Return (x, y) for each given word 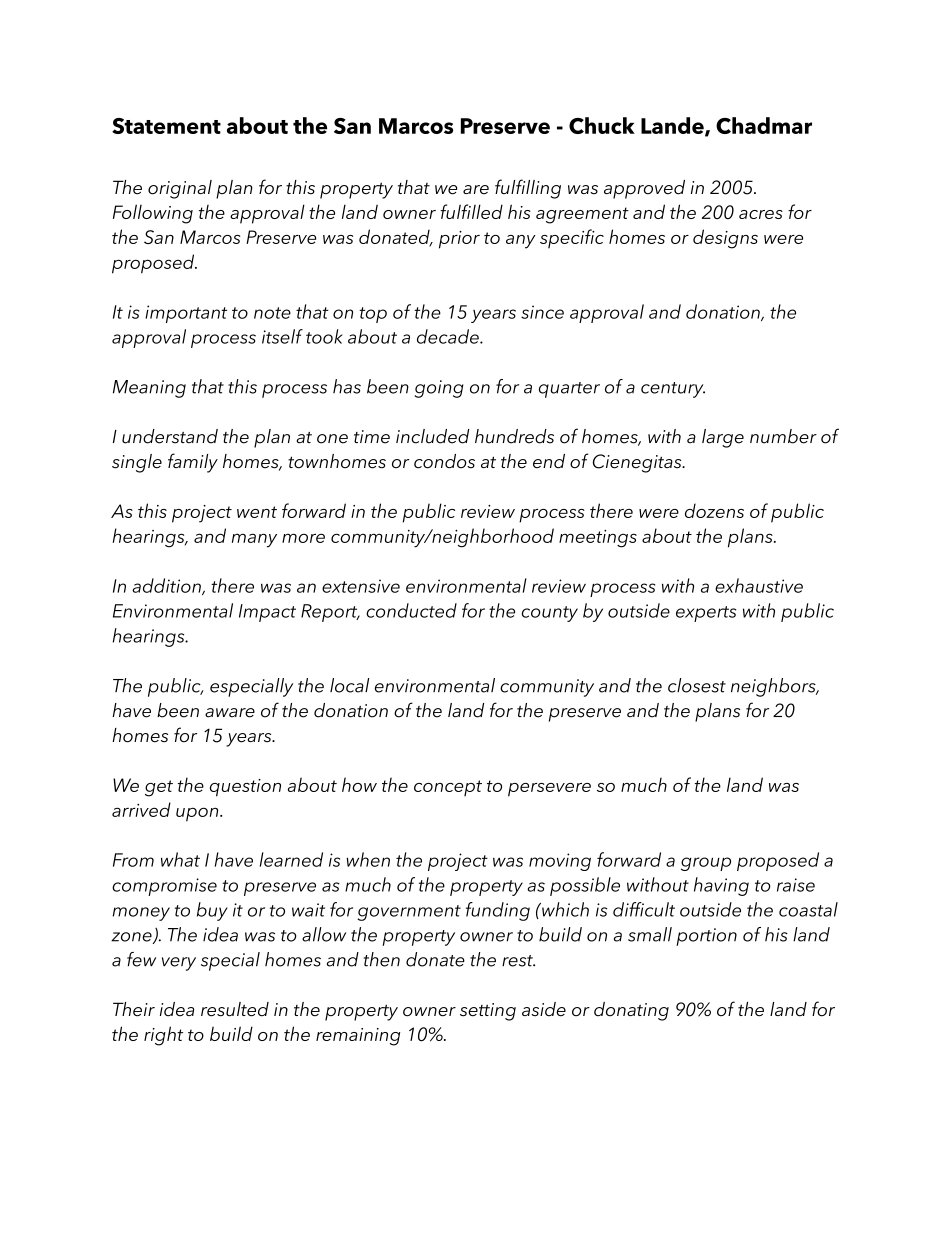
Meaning (149, 389)
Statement (166, 126)
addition (167, 586)
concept (448, 788)
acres (761, 214)
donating (631, 1011)
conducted (411, 610)
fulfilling (528, 189)
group (706, 864)
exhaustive (759, 585)
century (673, 390)
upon (198, 814)
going (439, 389)
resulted (235, 1009)
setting (488, 1012)
